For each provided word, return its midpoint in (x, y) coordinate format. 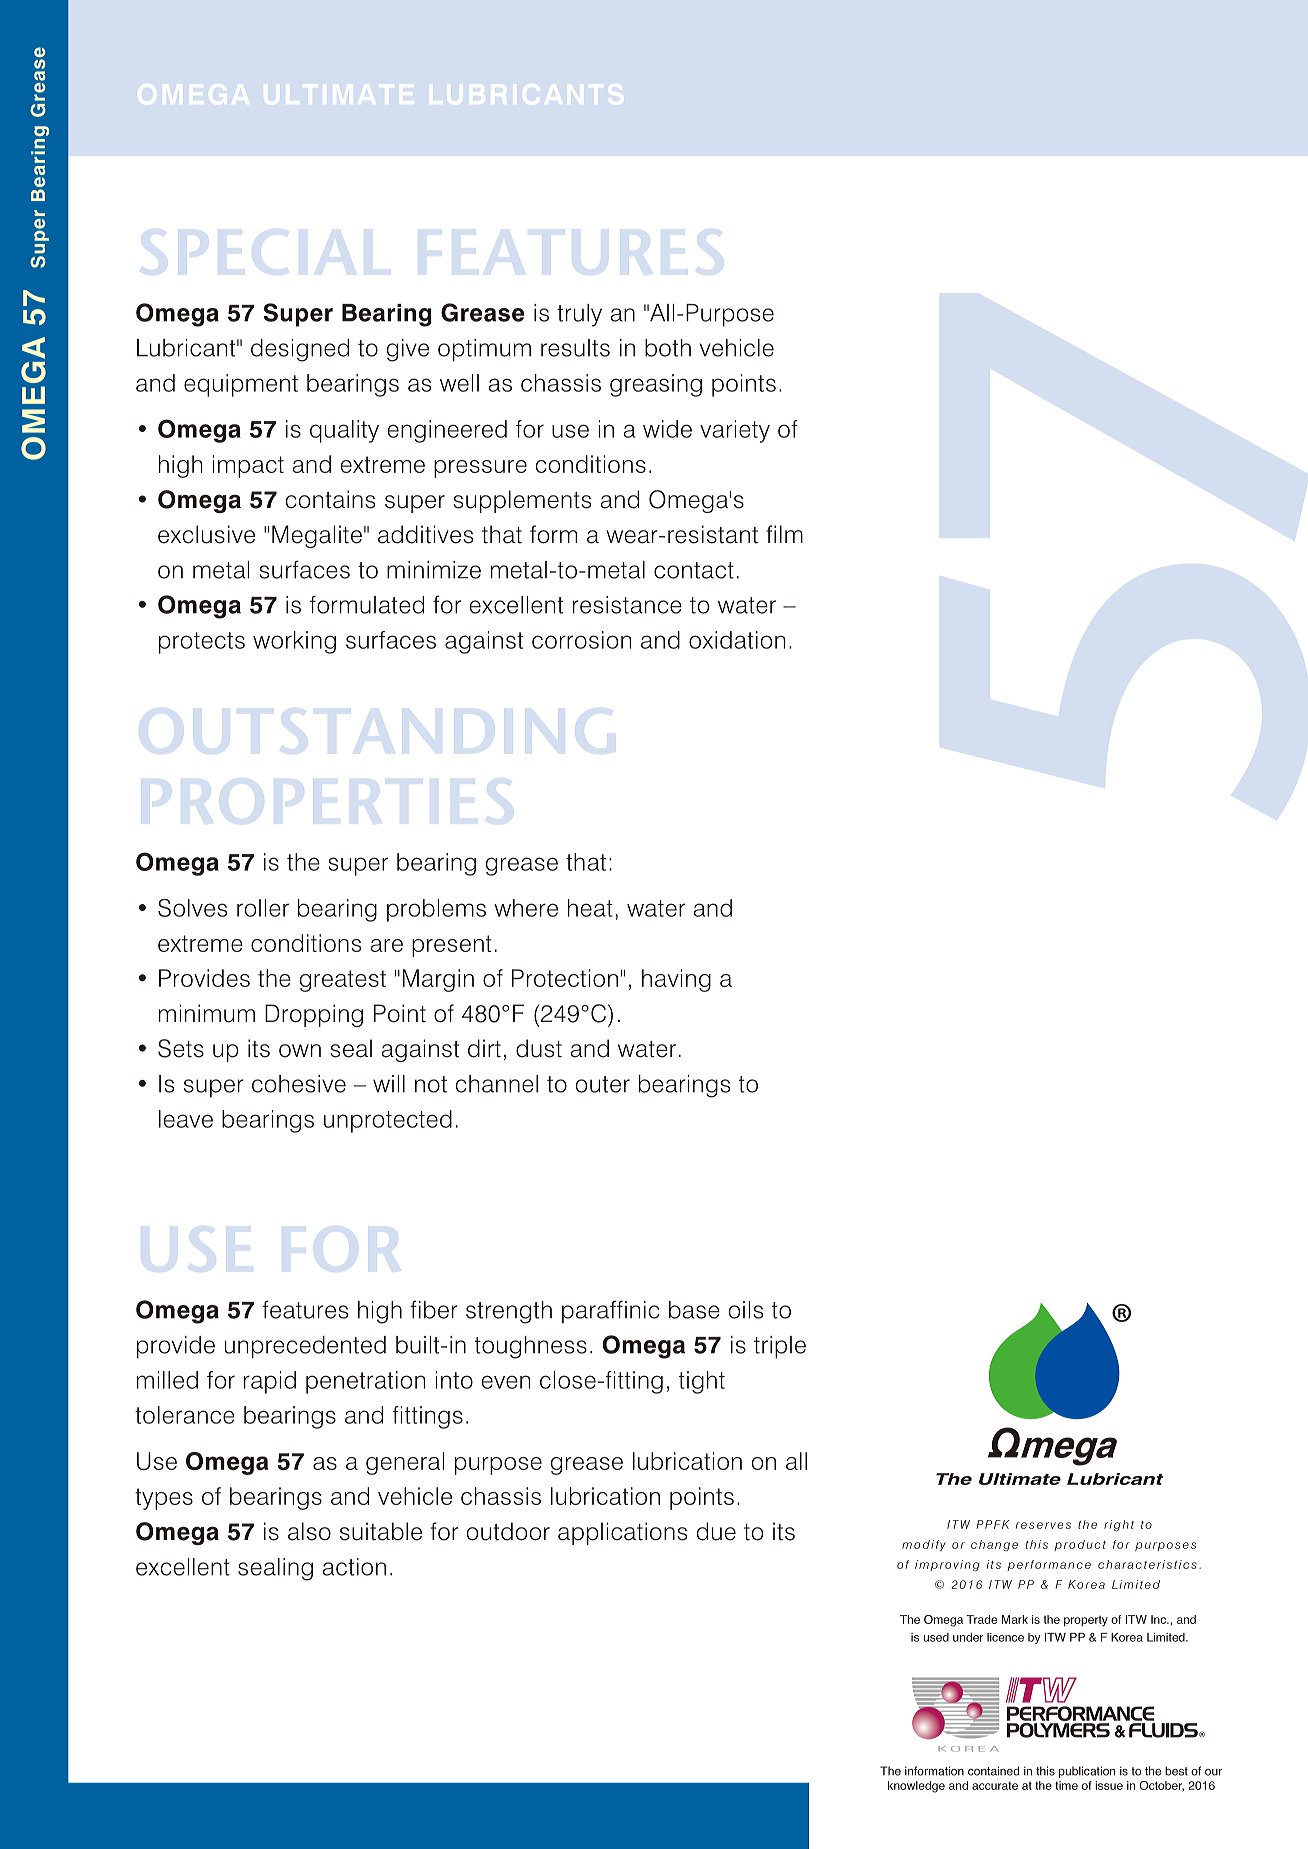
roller (263, 908)
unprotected (388, 1121)
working (294, 642)
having (676, 980)
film (784, 534)
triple (780, 1347)
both (668, 348)
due (716, 1531)
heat (590, 908)
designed (300, 350)
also (309, 1531)
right (1119, 1526)
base (694, 1310)
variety (735, 431)
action (354, 1567)
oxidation (737, 640)
